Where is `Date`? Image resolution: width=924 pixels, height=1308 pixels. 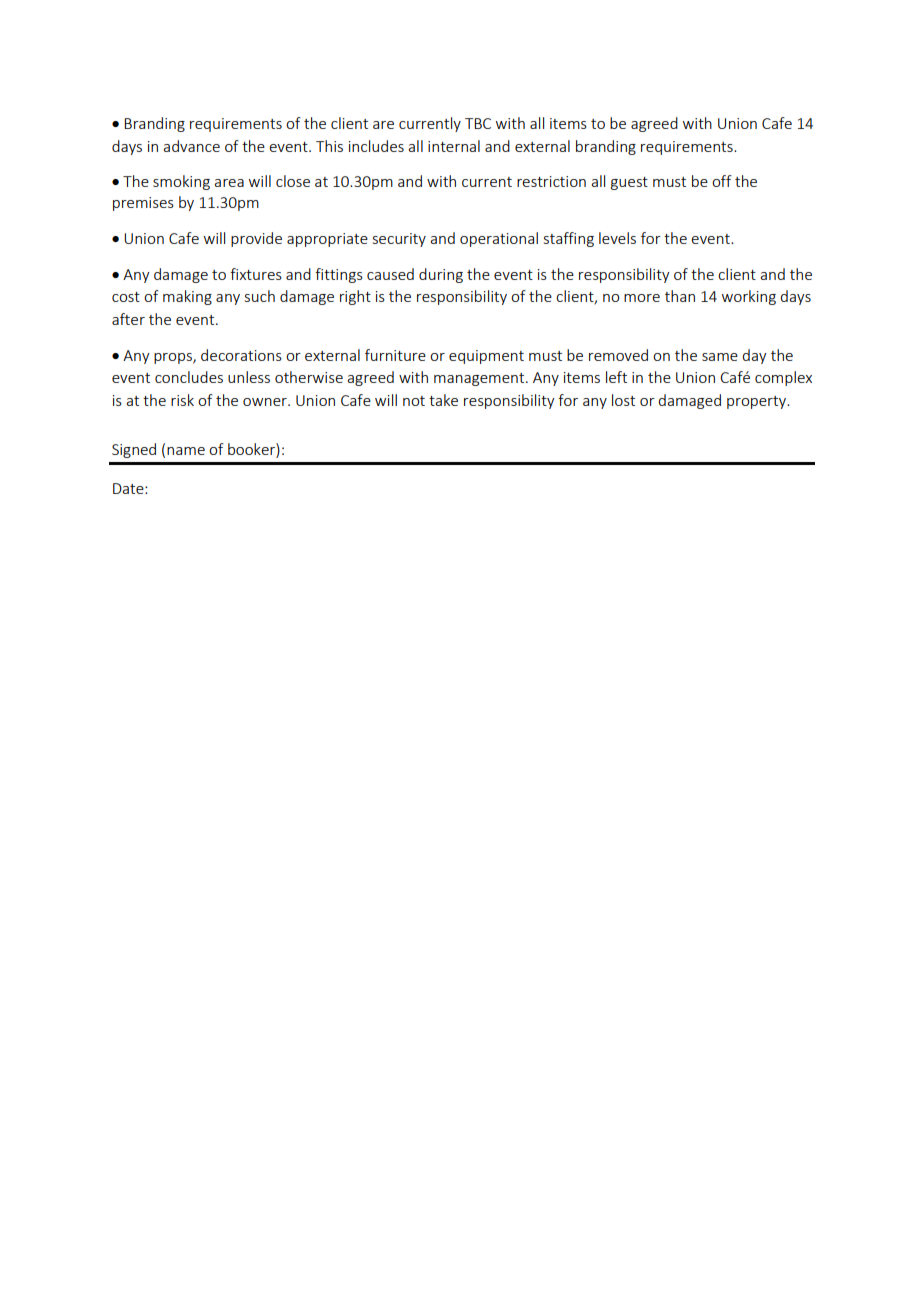 Date is located at coordinates (129, 488).
